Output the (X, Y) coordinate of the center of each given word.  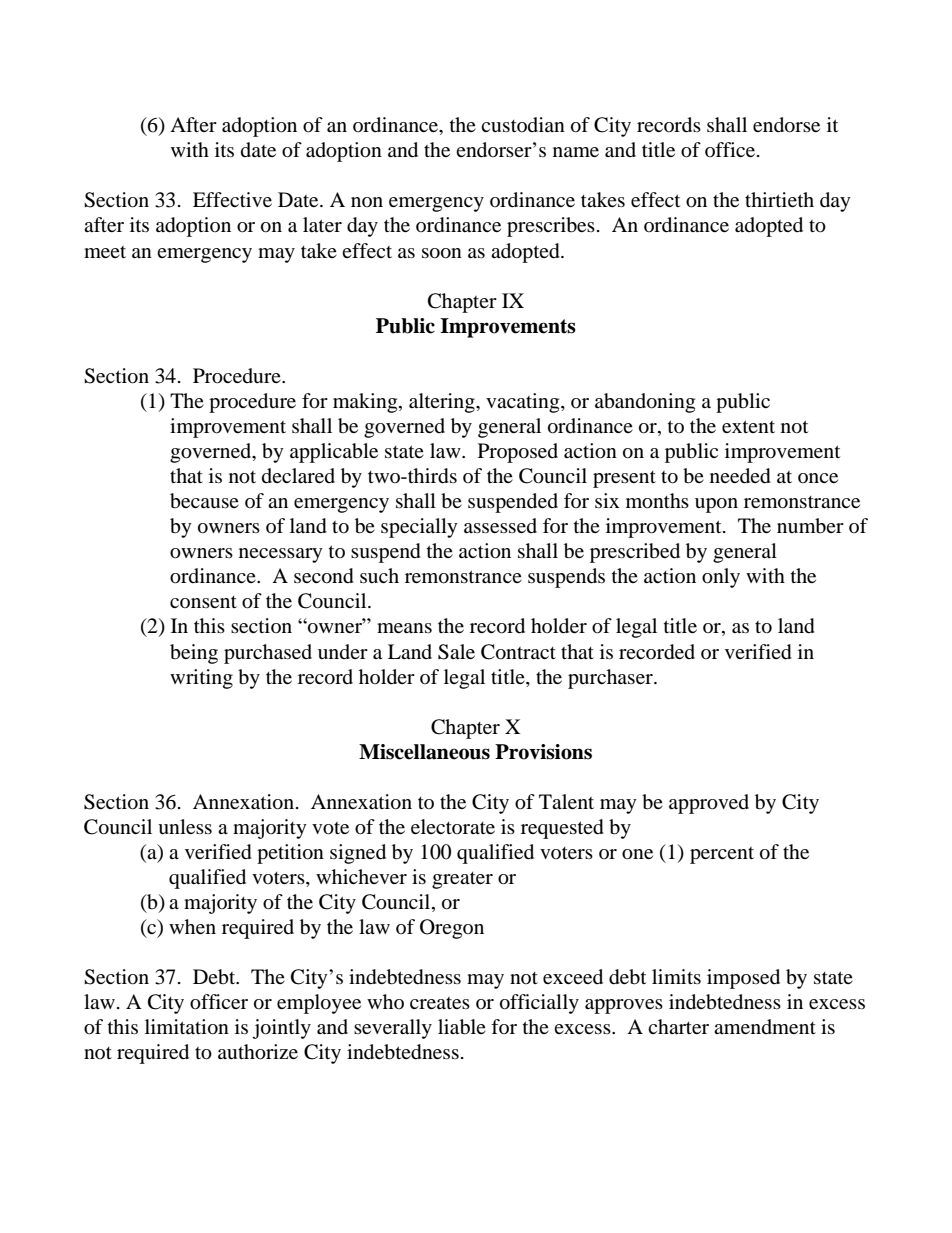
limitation (187, 1027)
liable (462, 1027)
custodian (523, 124)
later (322, 224)
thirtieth (779, 199)
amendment (765, 1026)
